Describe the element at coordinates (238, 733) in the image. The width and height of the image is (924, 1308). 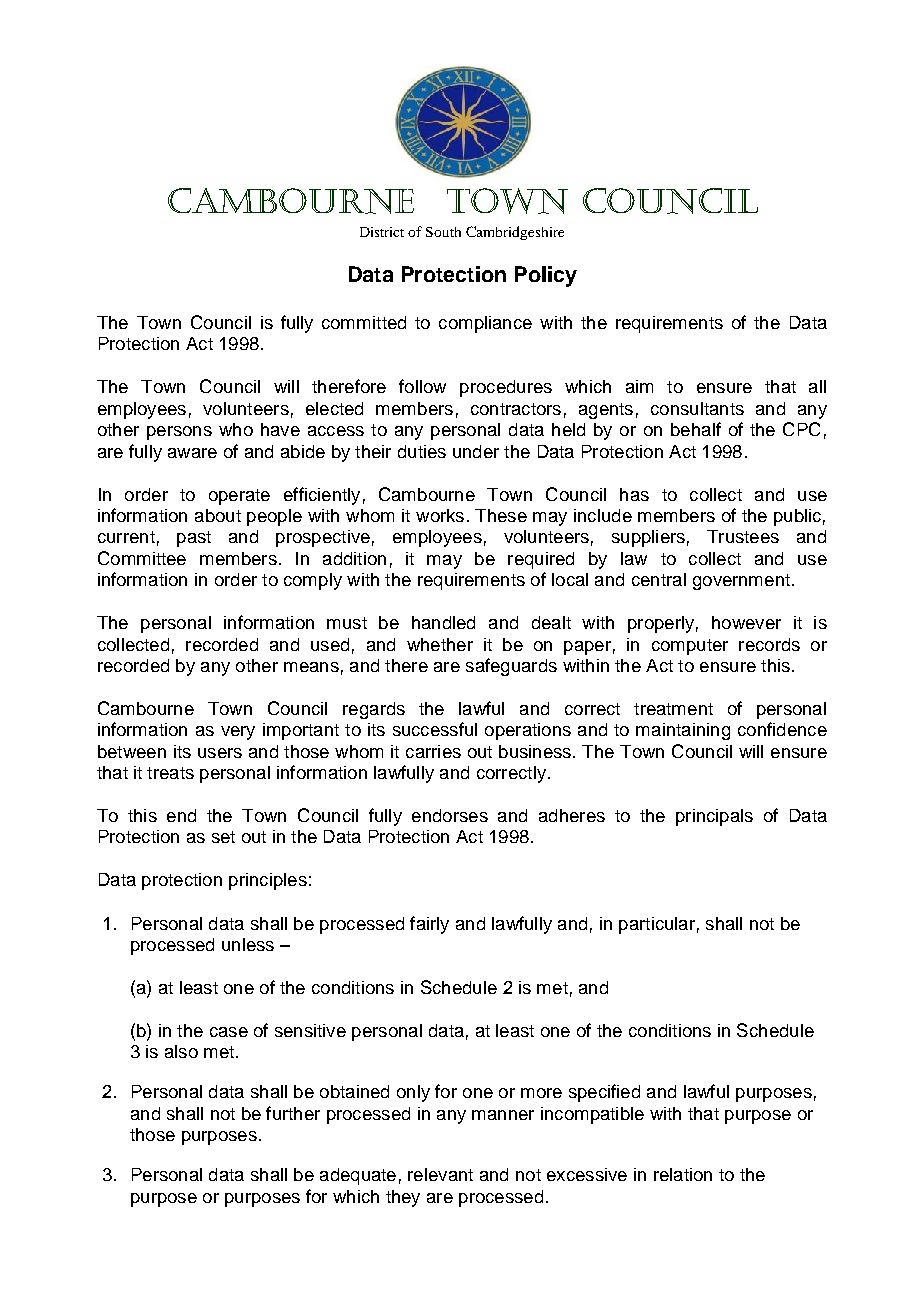
I see `very` at that location.
